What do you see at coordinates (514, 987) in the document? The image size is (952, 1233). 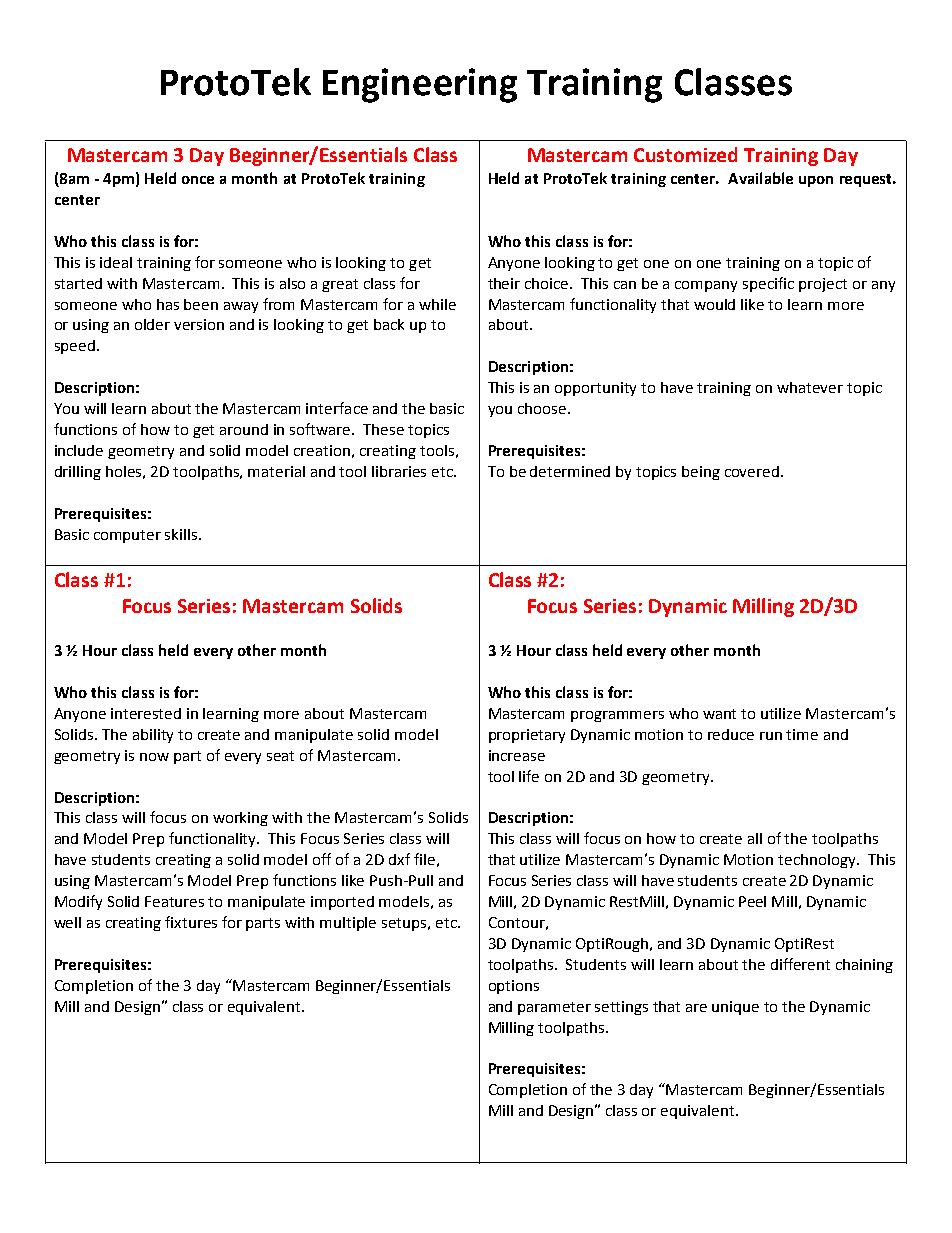 I see `options` at bounding box center [514, 987].
